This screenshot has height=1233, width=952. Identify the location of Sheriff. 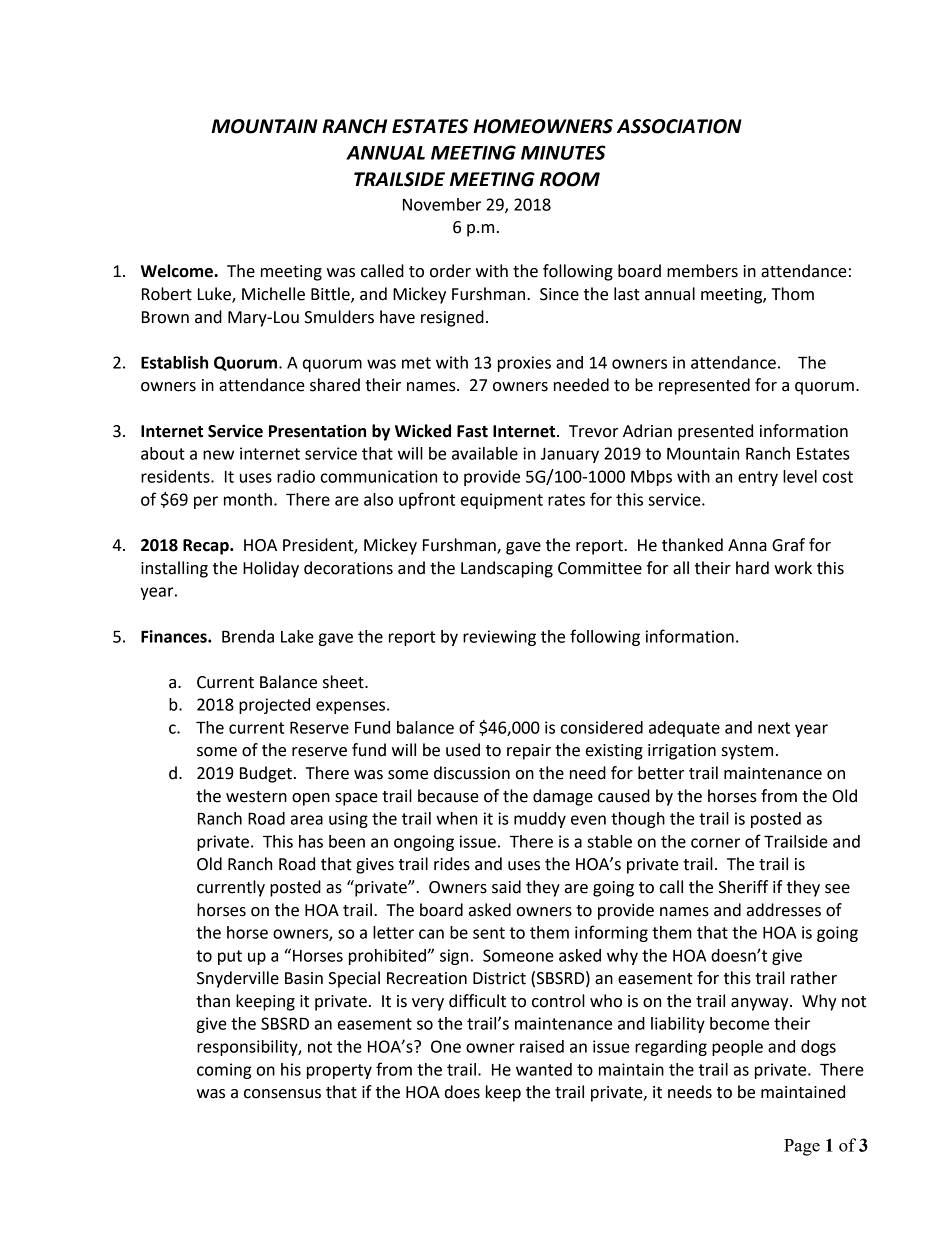
(743, 887).
